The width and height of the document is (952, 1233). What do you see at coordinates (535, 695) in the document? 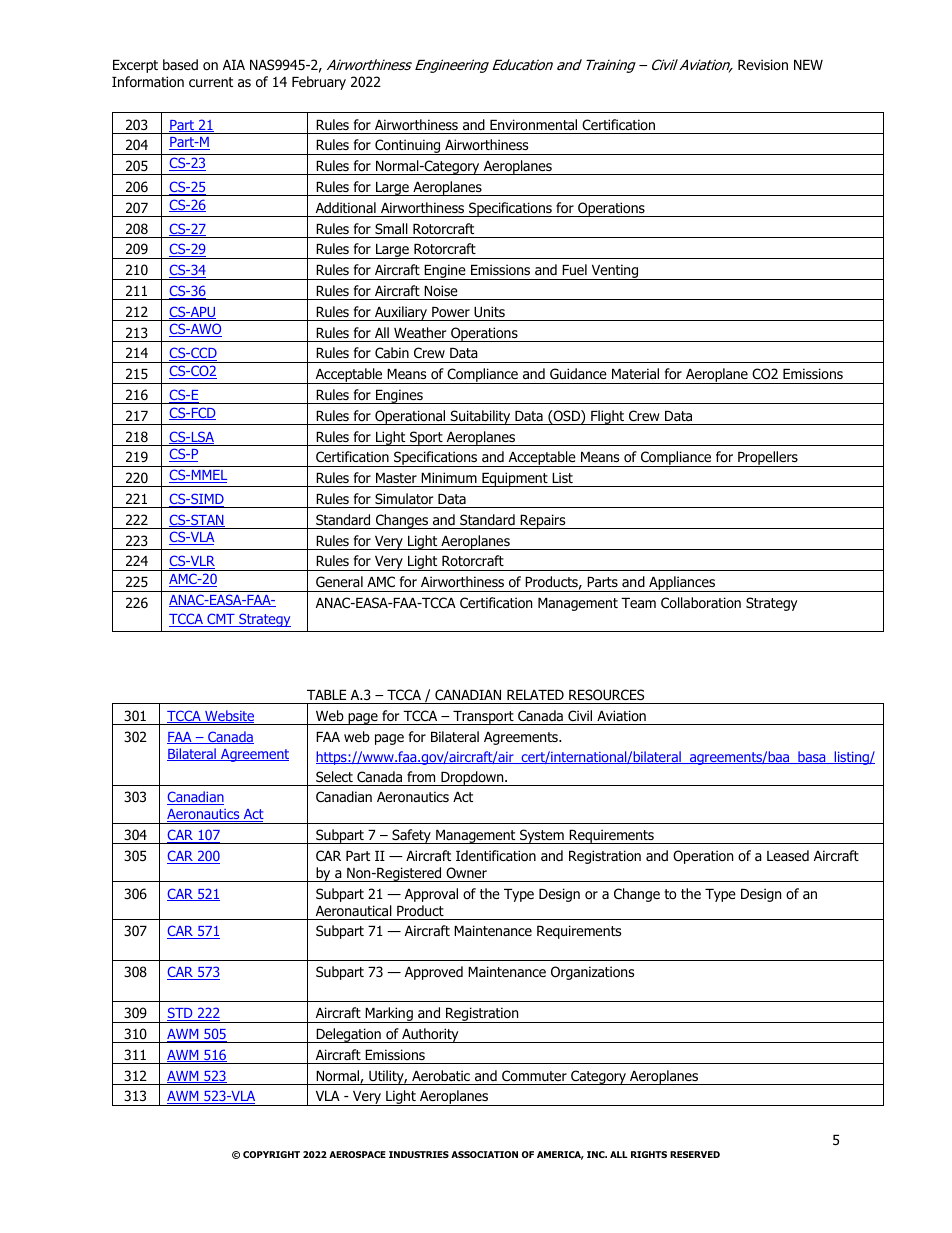
I see `RELATED` at bounding box center [535, 695].
